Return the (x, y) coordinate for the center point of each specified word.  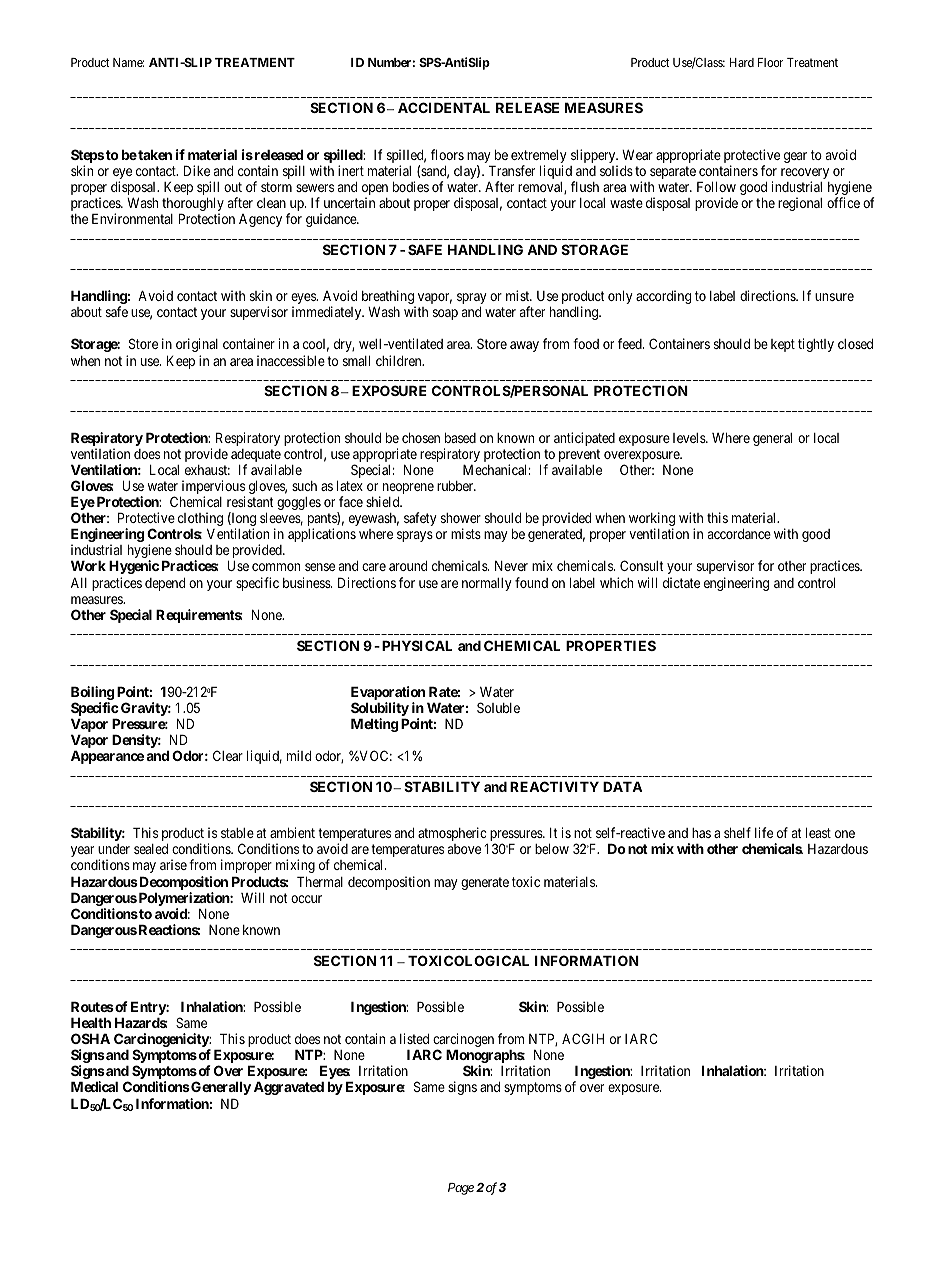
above (464, 849)
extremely (538, 158)
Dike (197, 170)
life (764, 832)
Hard (742, 62)
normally (486, 584)
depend (165, 584)
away (524, 346)
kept (783, 345)
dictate (681, 582)
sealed (151, 849)
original (197, 345)
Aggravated (289, 1088)
